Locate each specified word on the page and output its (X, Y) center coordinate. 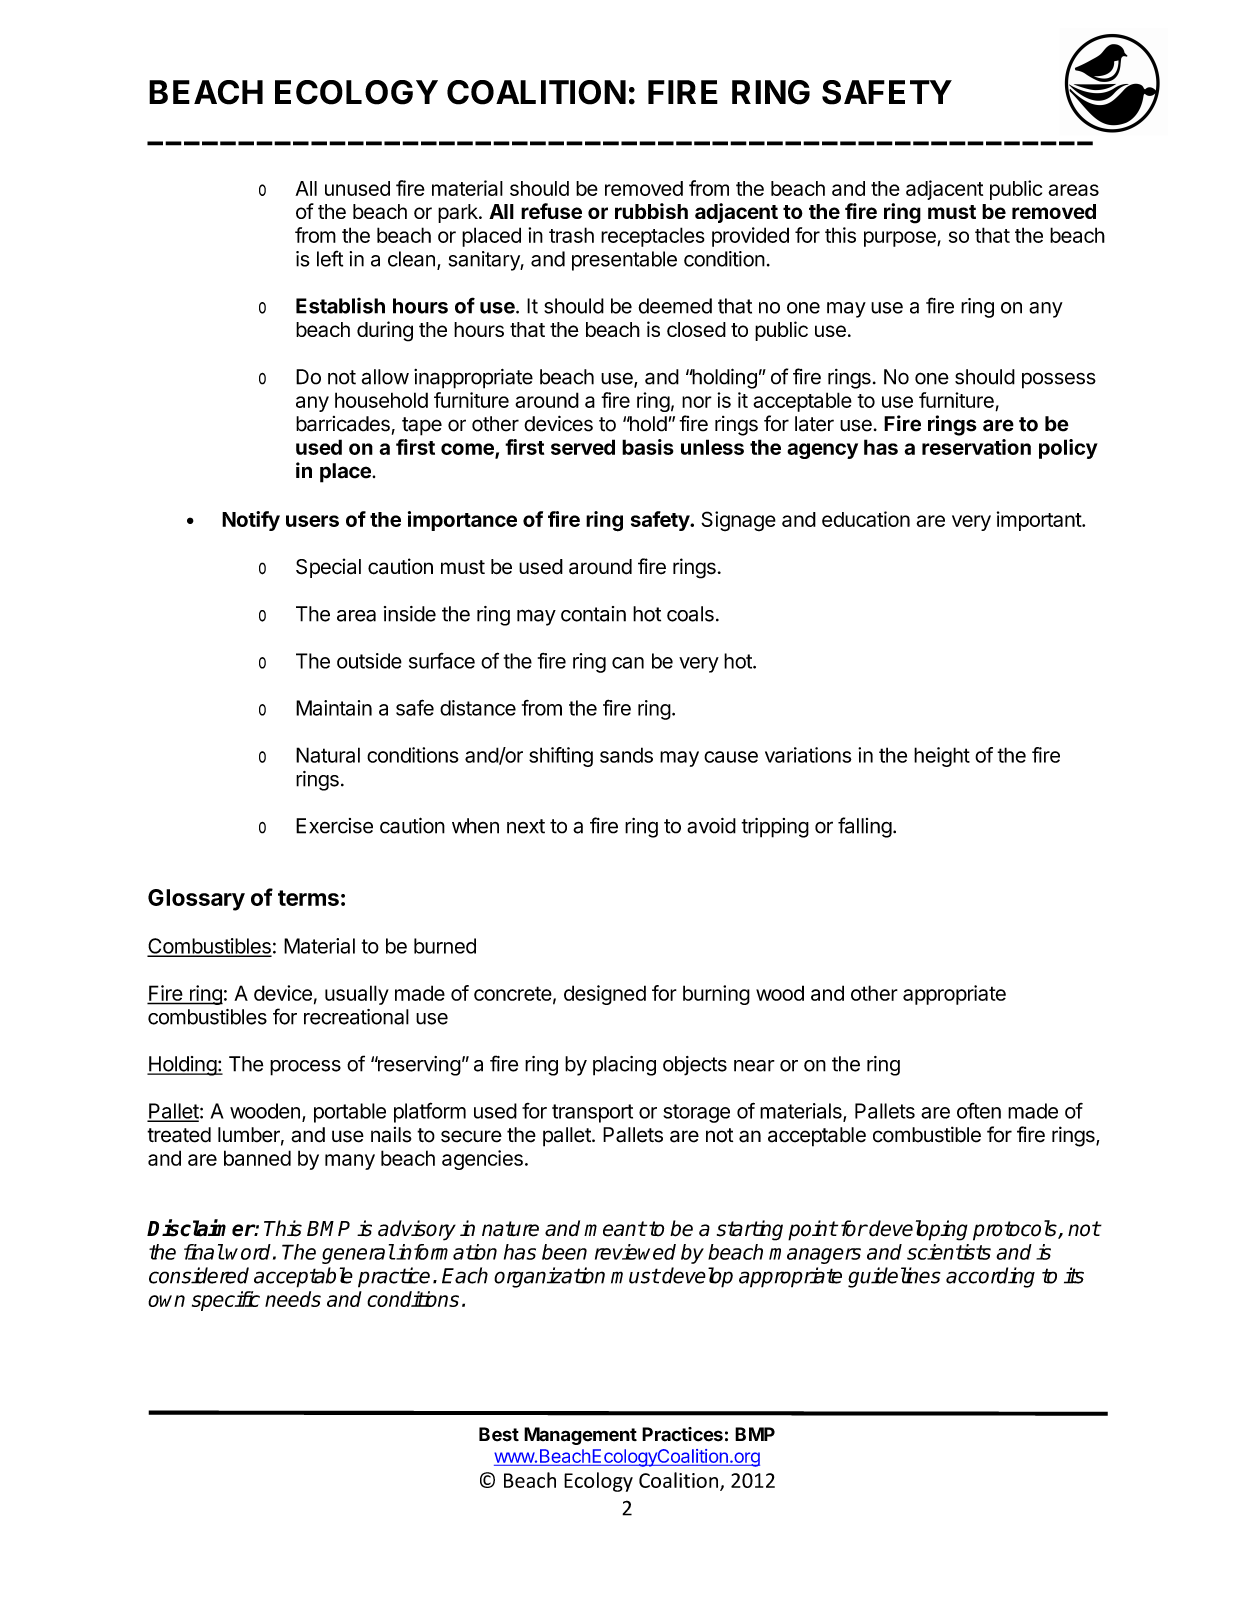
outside (369, 661)
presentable (624, 261)
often (979, 1111)
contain (593, 614)
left (330, 258)
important (1040, 521)
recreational (356, 1017)
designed (605, 995)
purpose (901, 239)
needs (293, 1299)
